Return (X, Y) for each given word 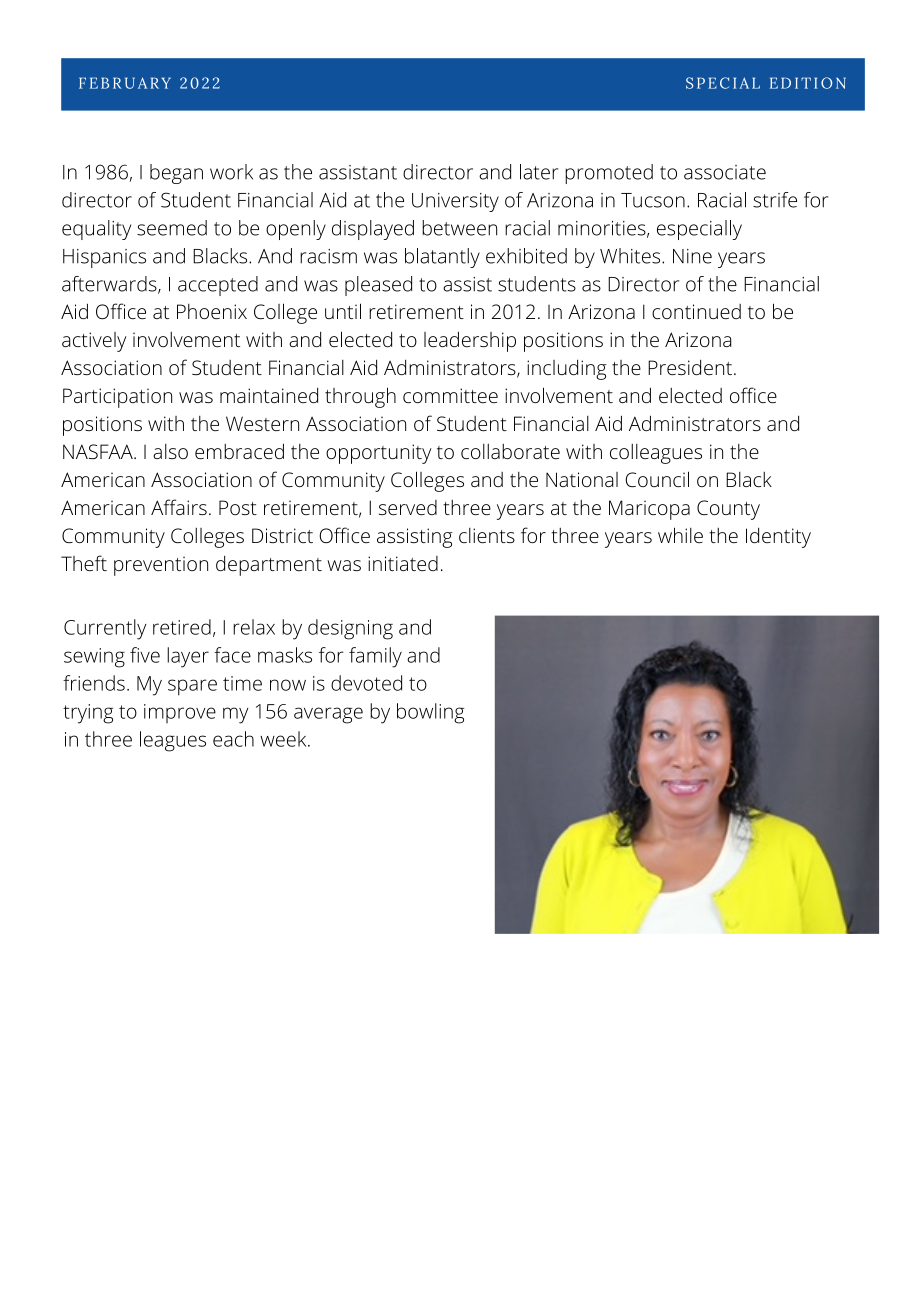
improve (180, 713)
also (170, 451)
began (176, 174)
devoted (366, 683)
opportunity (379, 454)
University (455, 202)
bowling (430, 713)
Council (657, 479)
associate (725, 172)
